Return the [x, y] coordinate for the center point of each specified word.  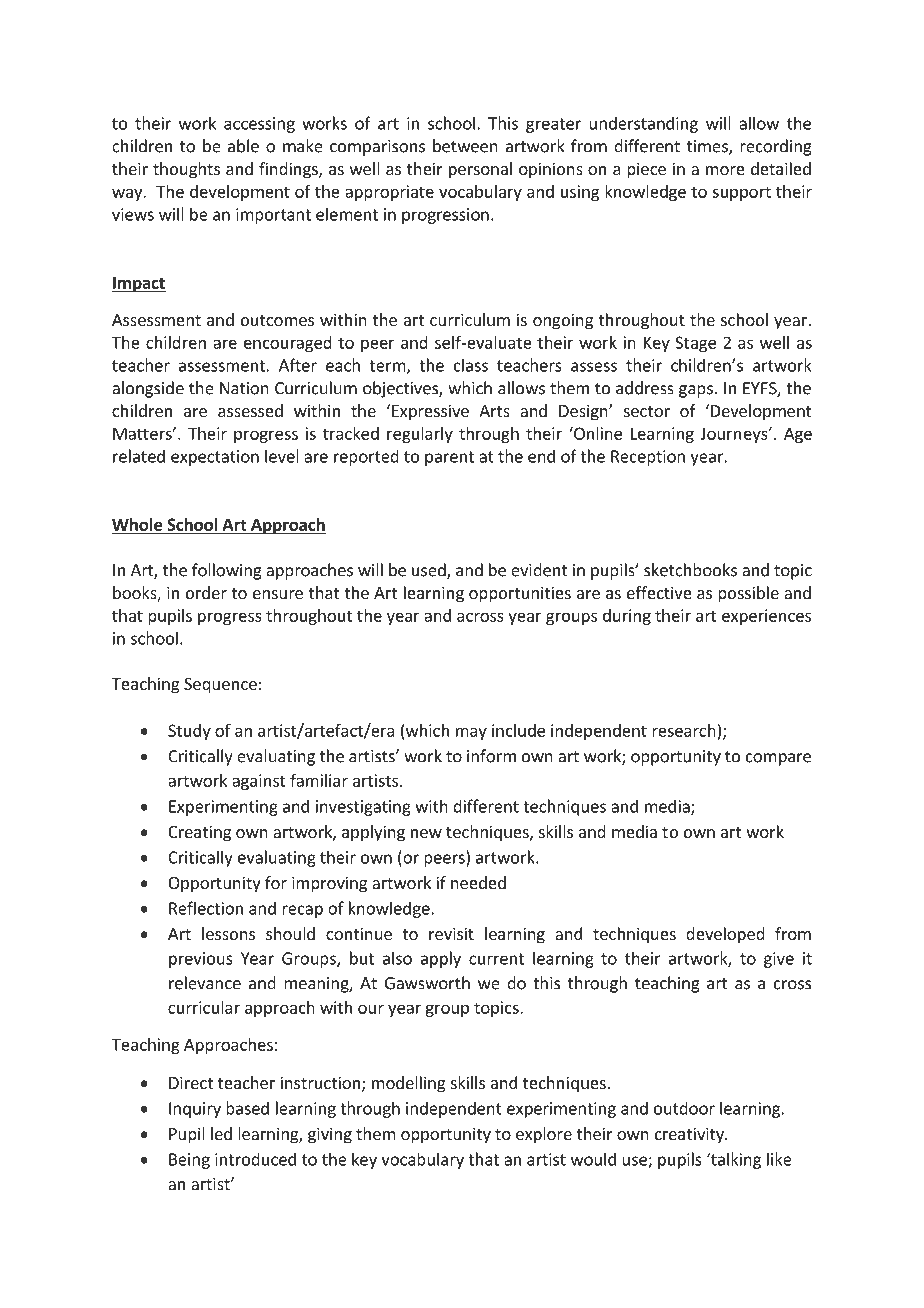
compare [778, 759]
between [465, 146]
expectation [215, 458]
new [426, 833]
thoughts [186, 170]
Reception [648, 458]
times [708, 147]
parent [449, 458]
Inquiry [195, 1110]
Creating [199, 833]
